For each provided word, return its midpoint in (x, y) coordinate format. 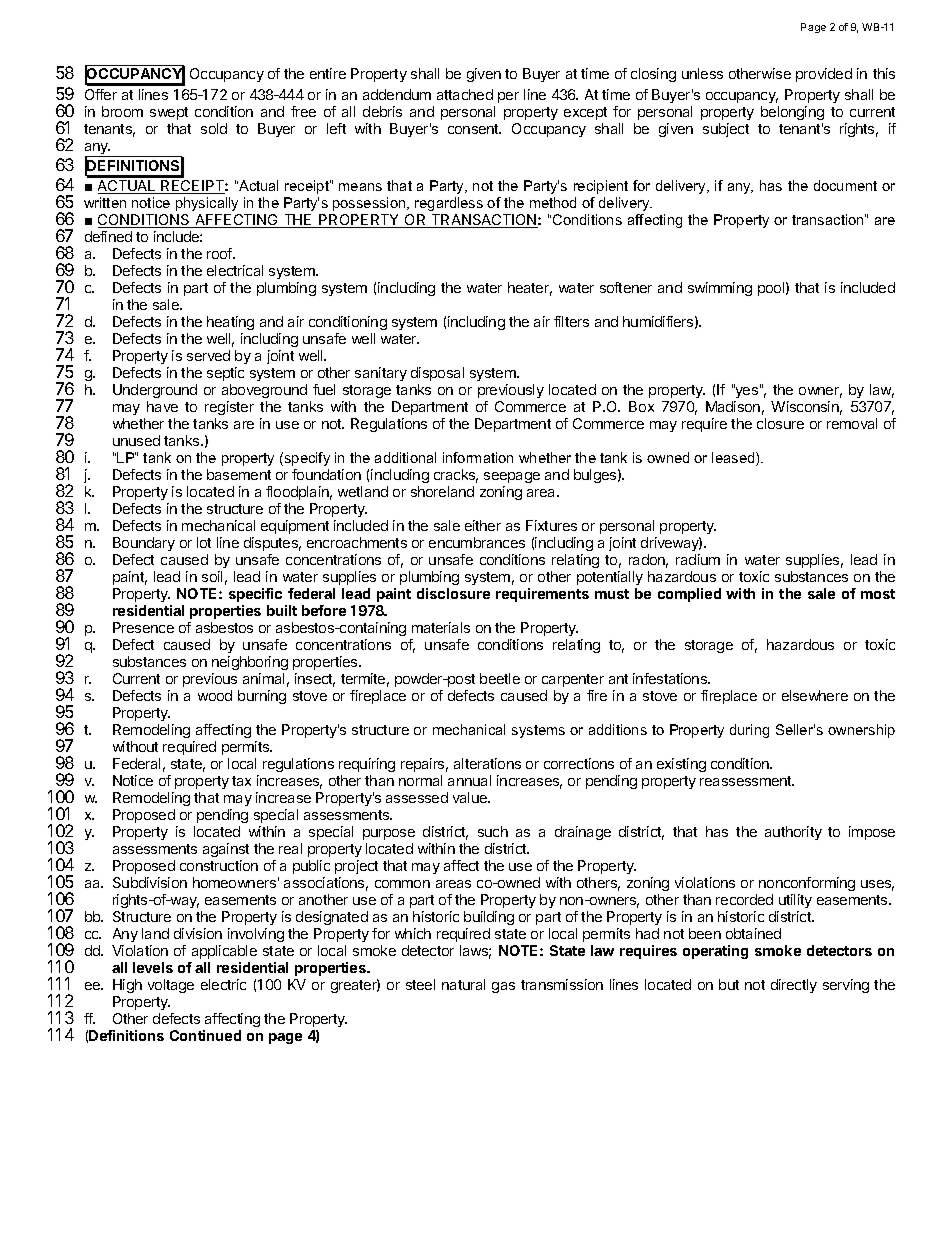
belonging (792, 113)
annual (469, 780)
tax (241, 781)
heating (230, 323)
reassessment (747, 781)
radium (698, 559)
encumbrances (477, 542)
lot (204, 542)
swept (169, 113)
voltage (171, 986)
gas (503, 987)
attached (465, 94)
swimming (720, 289)
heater (530, 289)
